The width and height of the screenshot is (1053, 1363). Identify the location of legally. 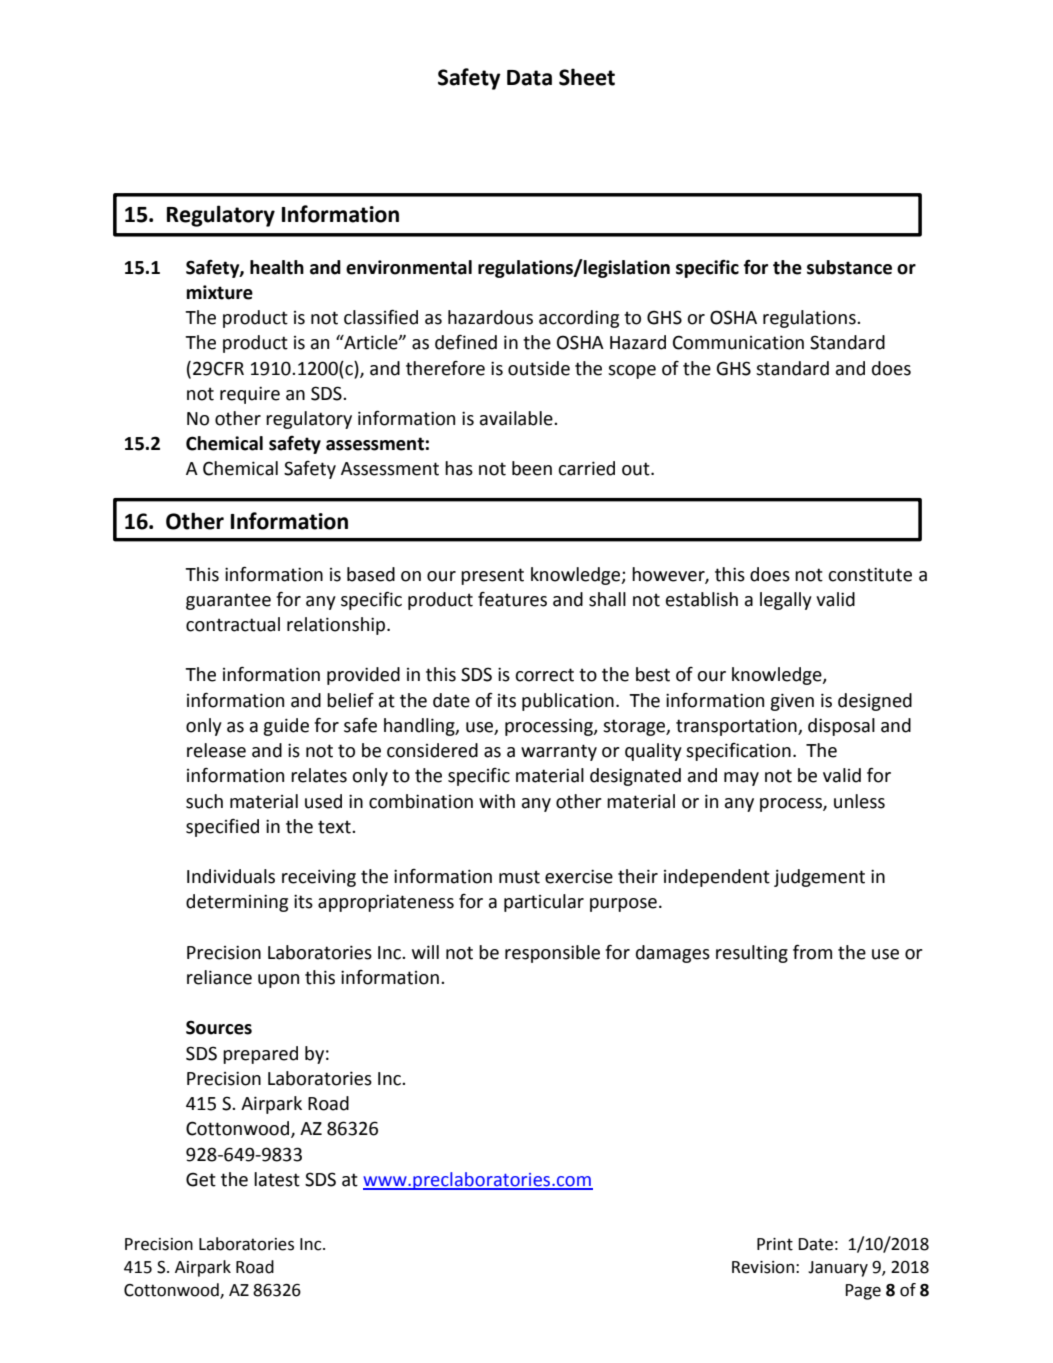
(786, 601).
